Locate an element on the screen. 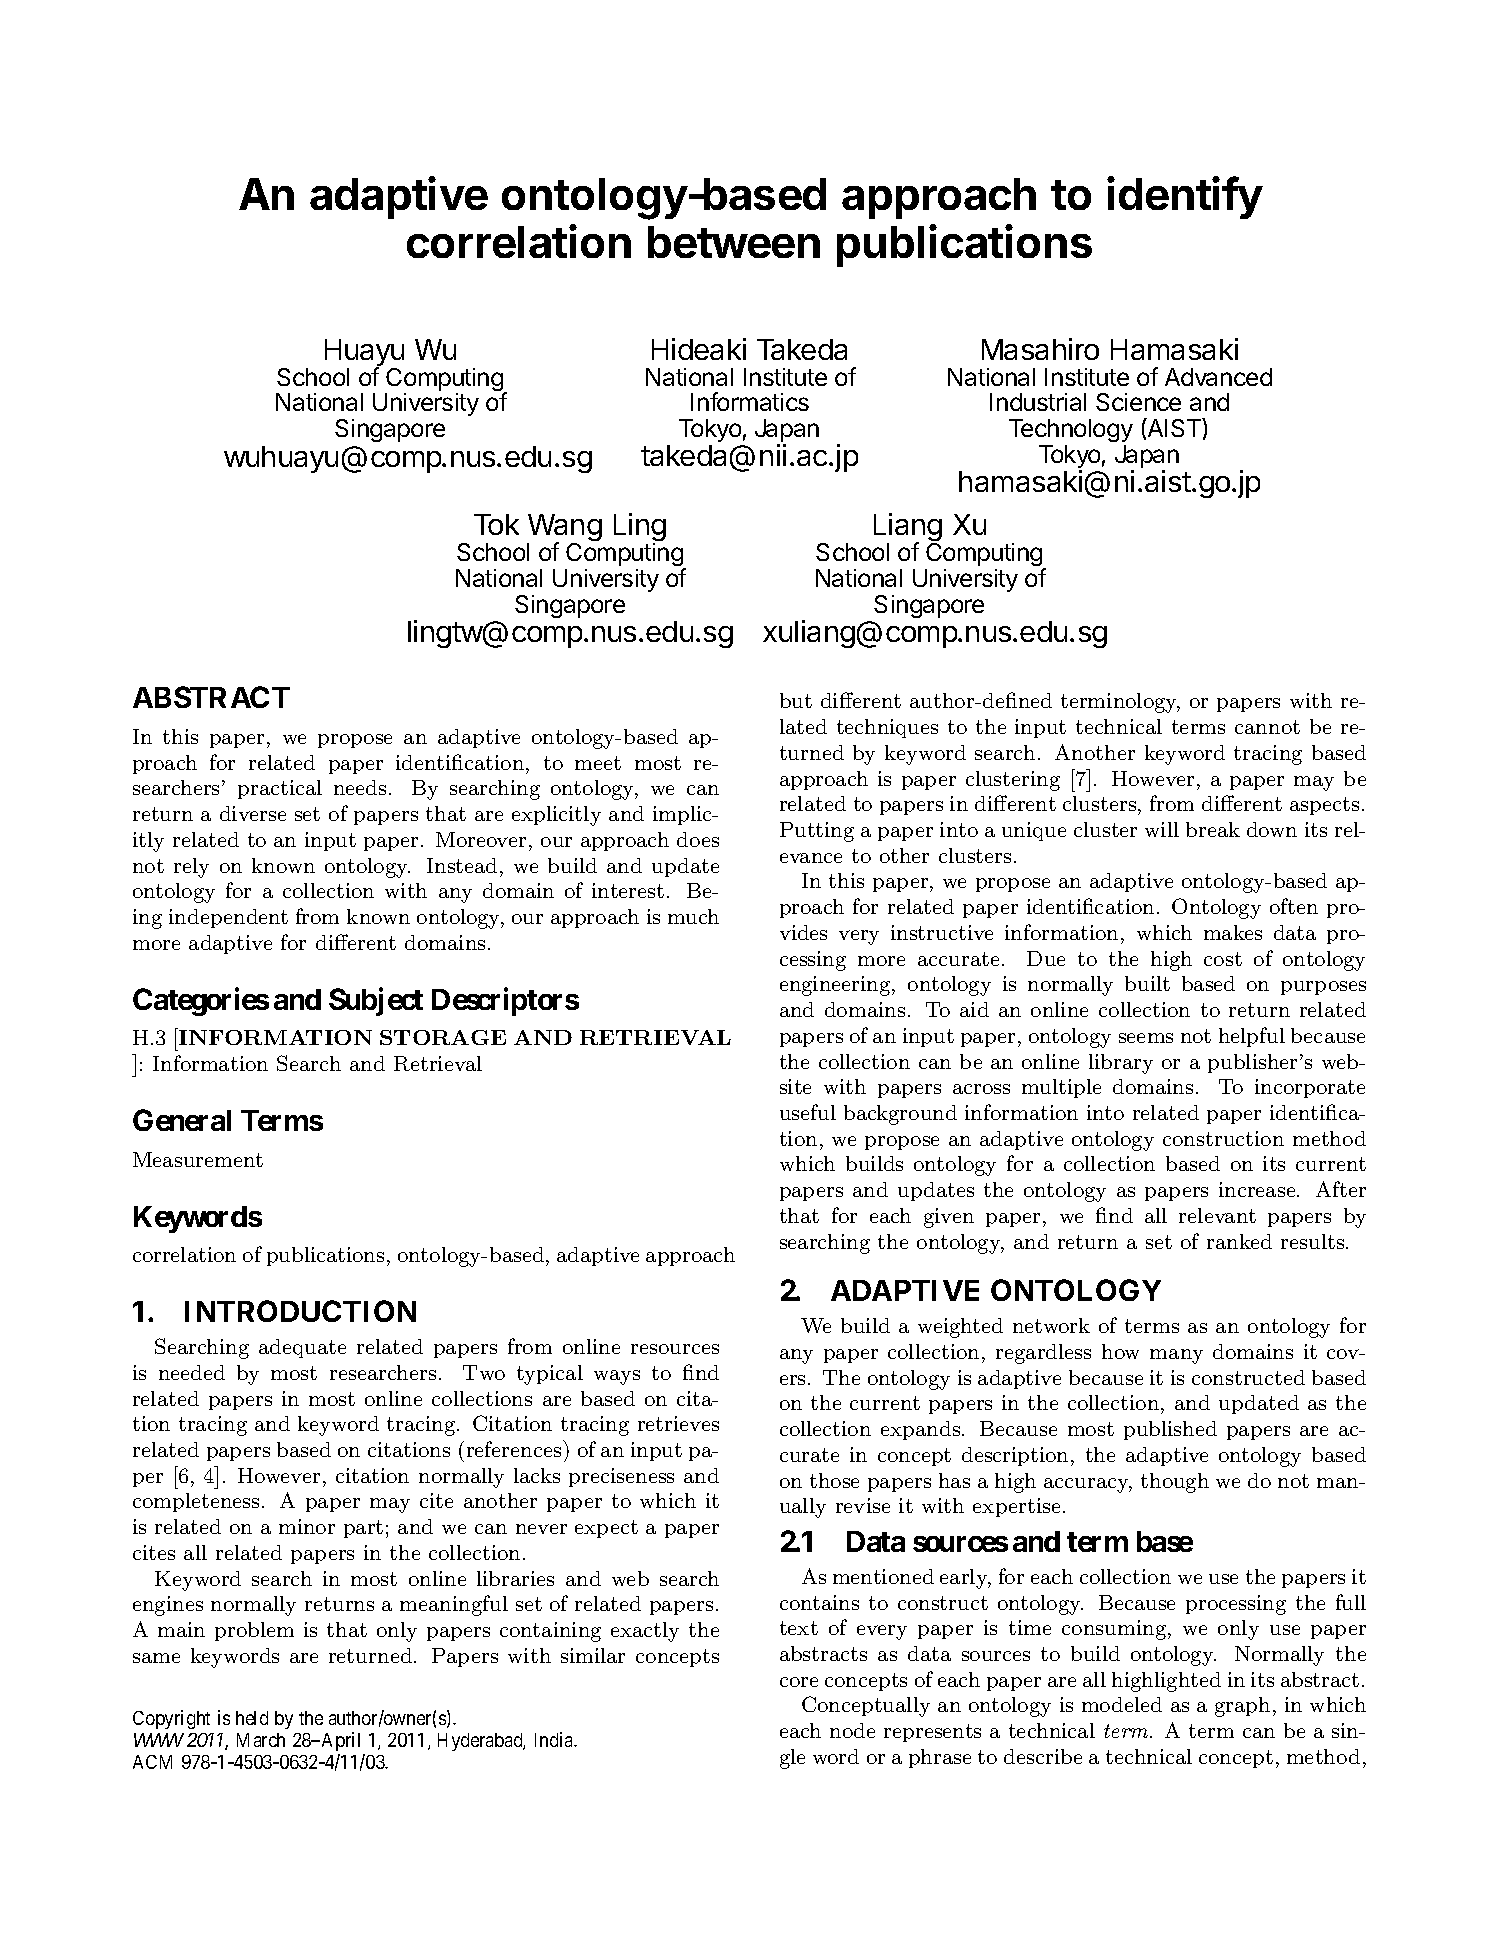  Subject is located at coordinates (376, 1002).
